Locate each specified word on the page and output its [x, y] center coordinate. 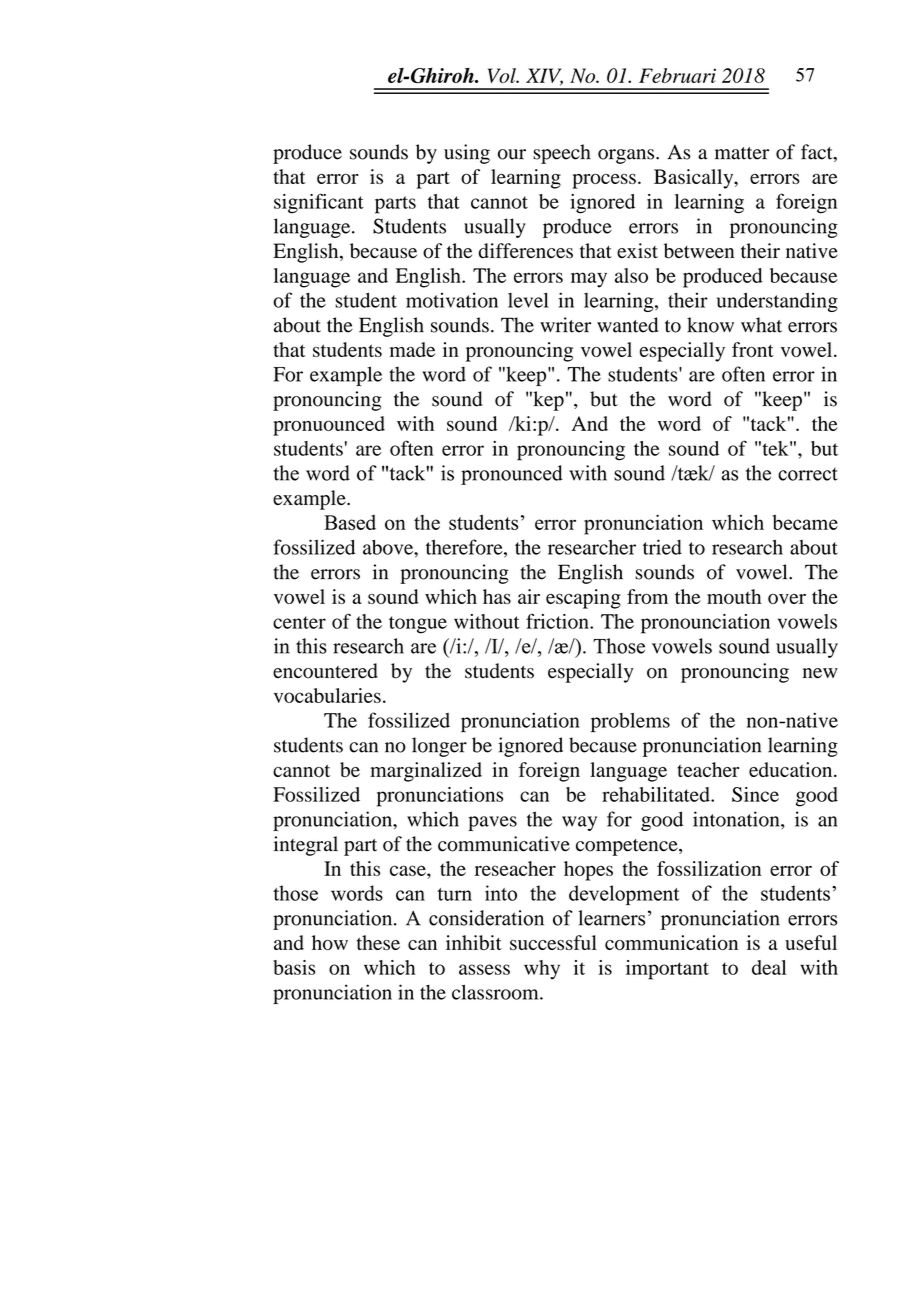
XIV [544, 77]
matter [742, 153]
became [805, 522]
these [378, 942]
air [529, 596]
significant [319, 203]
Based [350, 522]
